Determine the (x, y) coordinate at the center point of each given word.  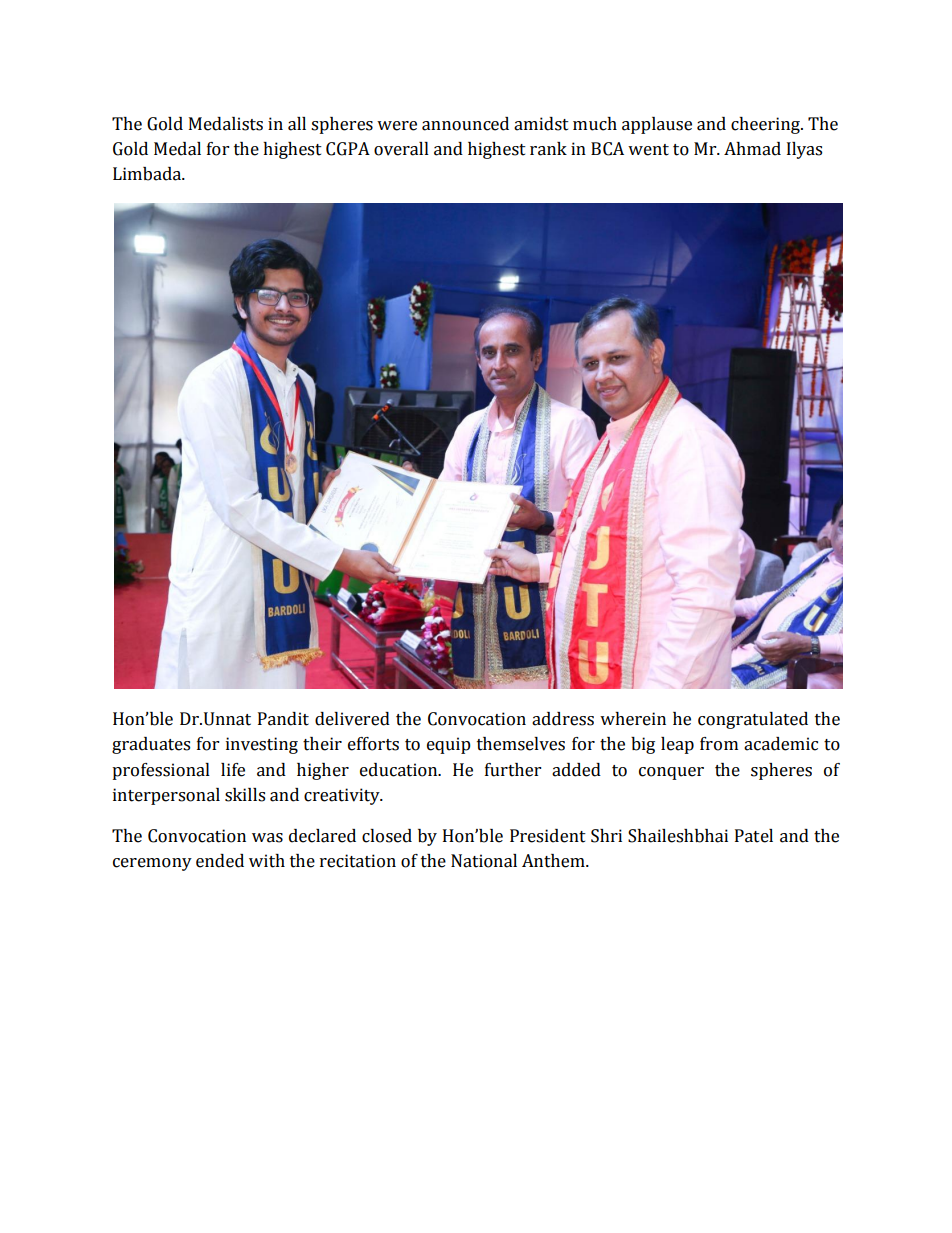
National (484, 861)
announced (465, 124)
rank (548, 149)
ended (220, 861)
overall (401, 149)
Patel (754, 836)
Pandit (283, 719)
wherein (633, 719)
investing (262, 745)
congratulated (753, 720)
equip (449, 745)
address (563, 719)
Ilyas (804, 150)
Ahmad (752, 149)
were (397, 126)
